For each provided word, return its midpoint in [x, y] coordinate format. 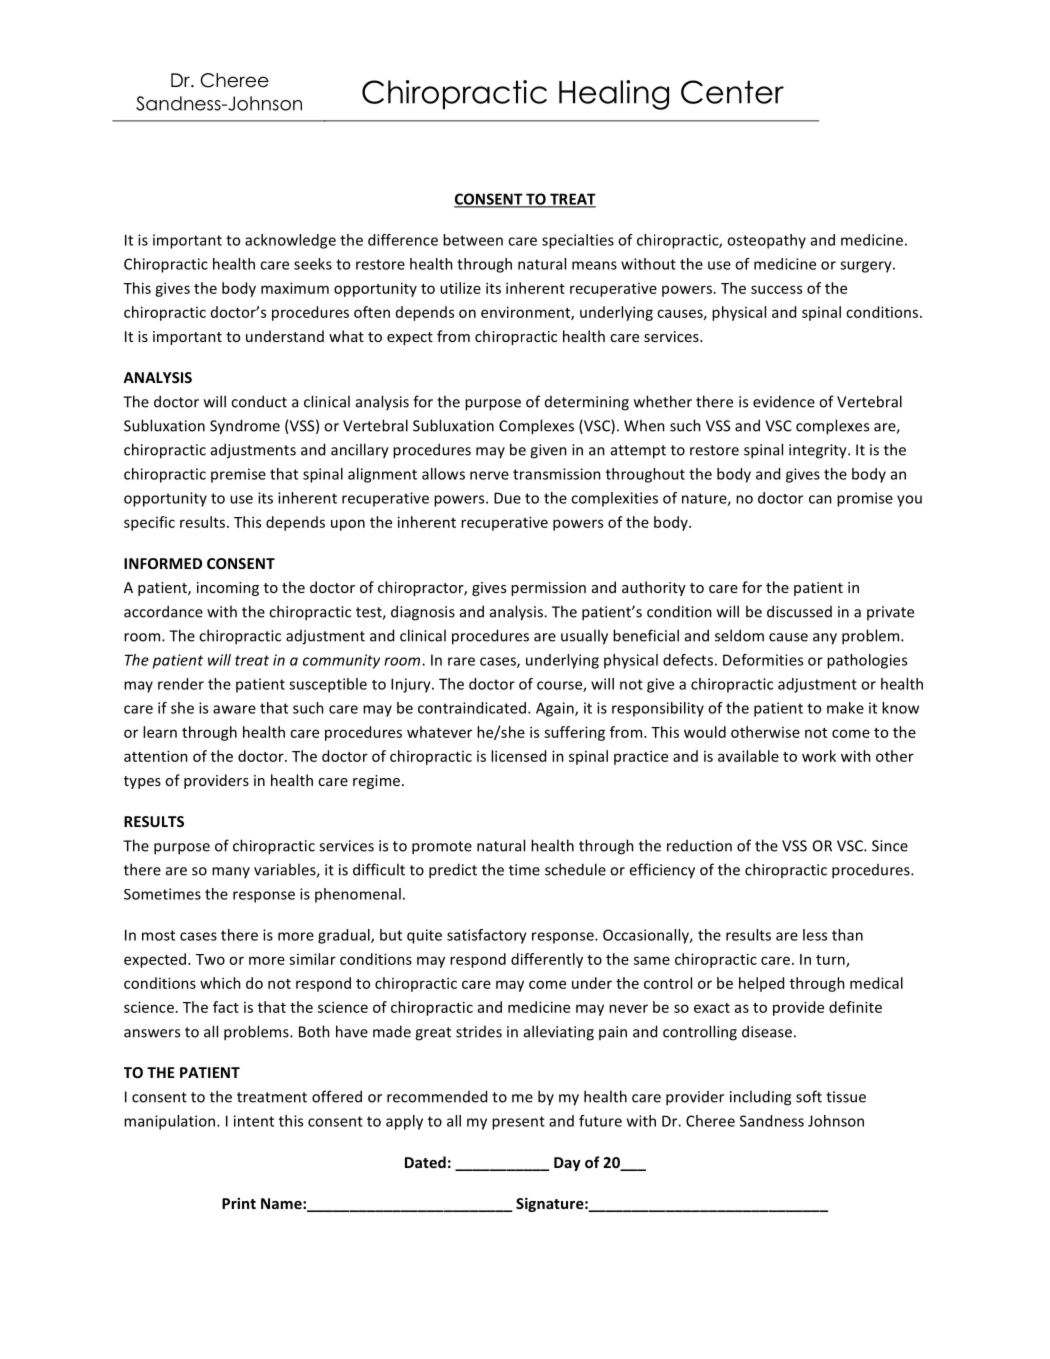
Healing [614, 95]
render [181, 684]
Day [567, 1164]
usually [584, 637]
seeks [313, 264]
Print [239, 1203]
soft [809, 1096]
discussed [799, 611]
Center [732, 92]
